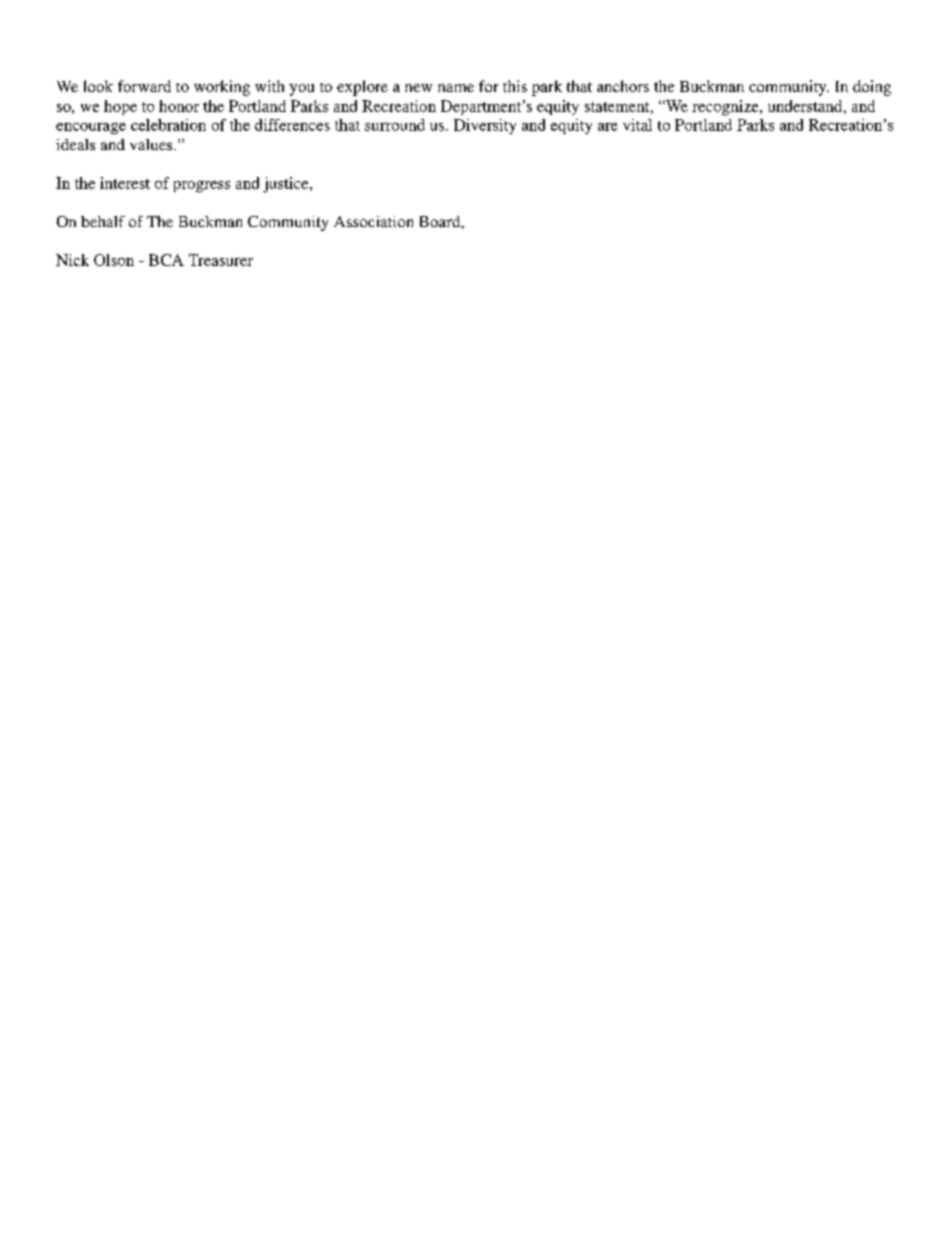 This screenshot has height=1233, width=952. What do you see at coordinates (166, 260) in the screenshot?
I see `BCA` at bounding box center [166, 260].
